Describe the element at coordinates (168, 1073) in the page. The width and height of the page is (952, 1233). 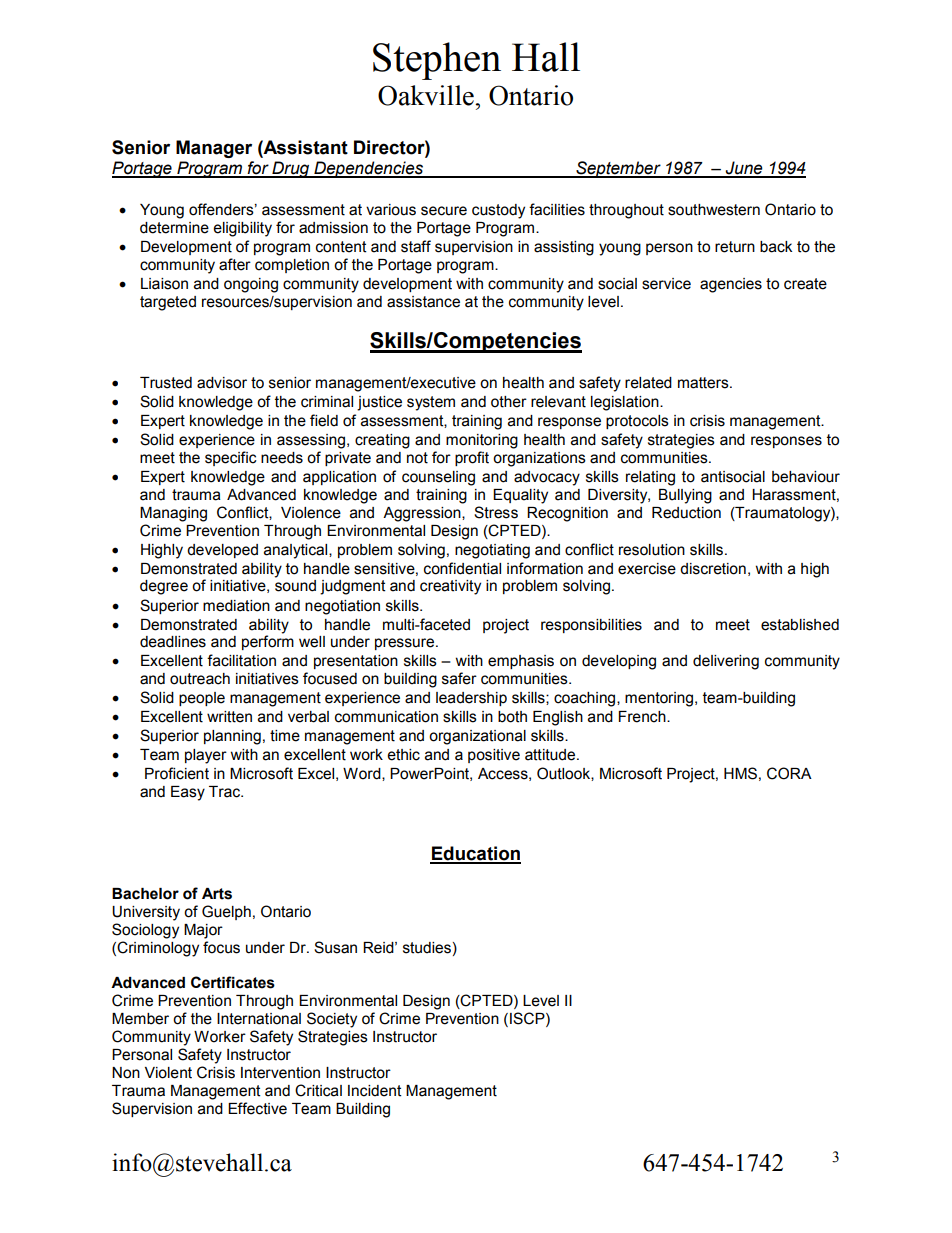
I see `Violent` at that location.
